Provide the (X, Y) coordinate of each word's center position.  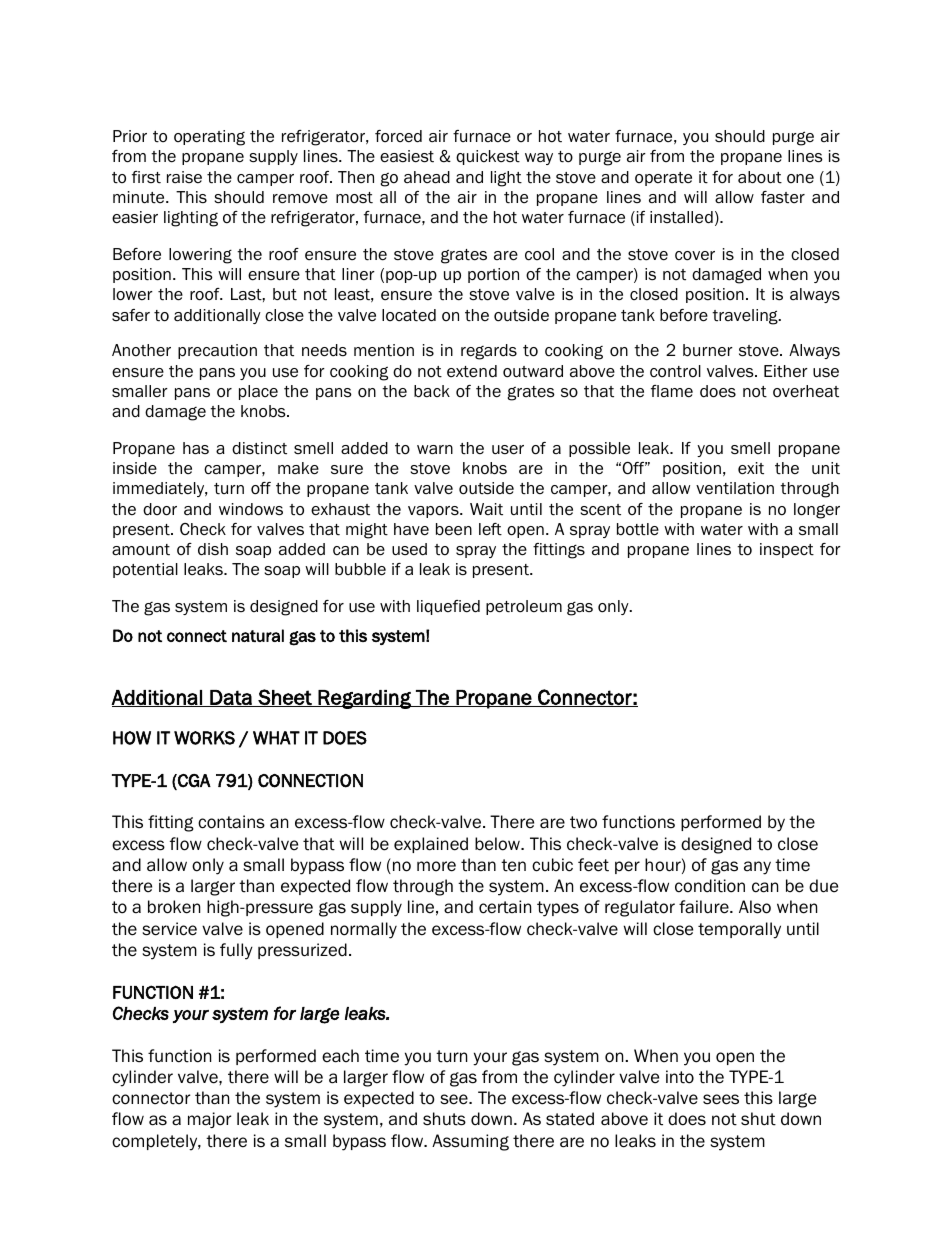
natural (258, 635)
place (258, 392)
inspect (787, 550)
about (760, 177)
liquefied (448, 607)
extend (472, 371)
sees (721, 1099)
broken (174, 907)
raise (184, 177)
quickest (488, 157)
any (757, 868)
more (436, 866)
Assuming (470, 1142)
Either (786, 371)
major (209, 1120)
